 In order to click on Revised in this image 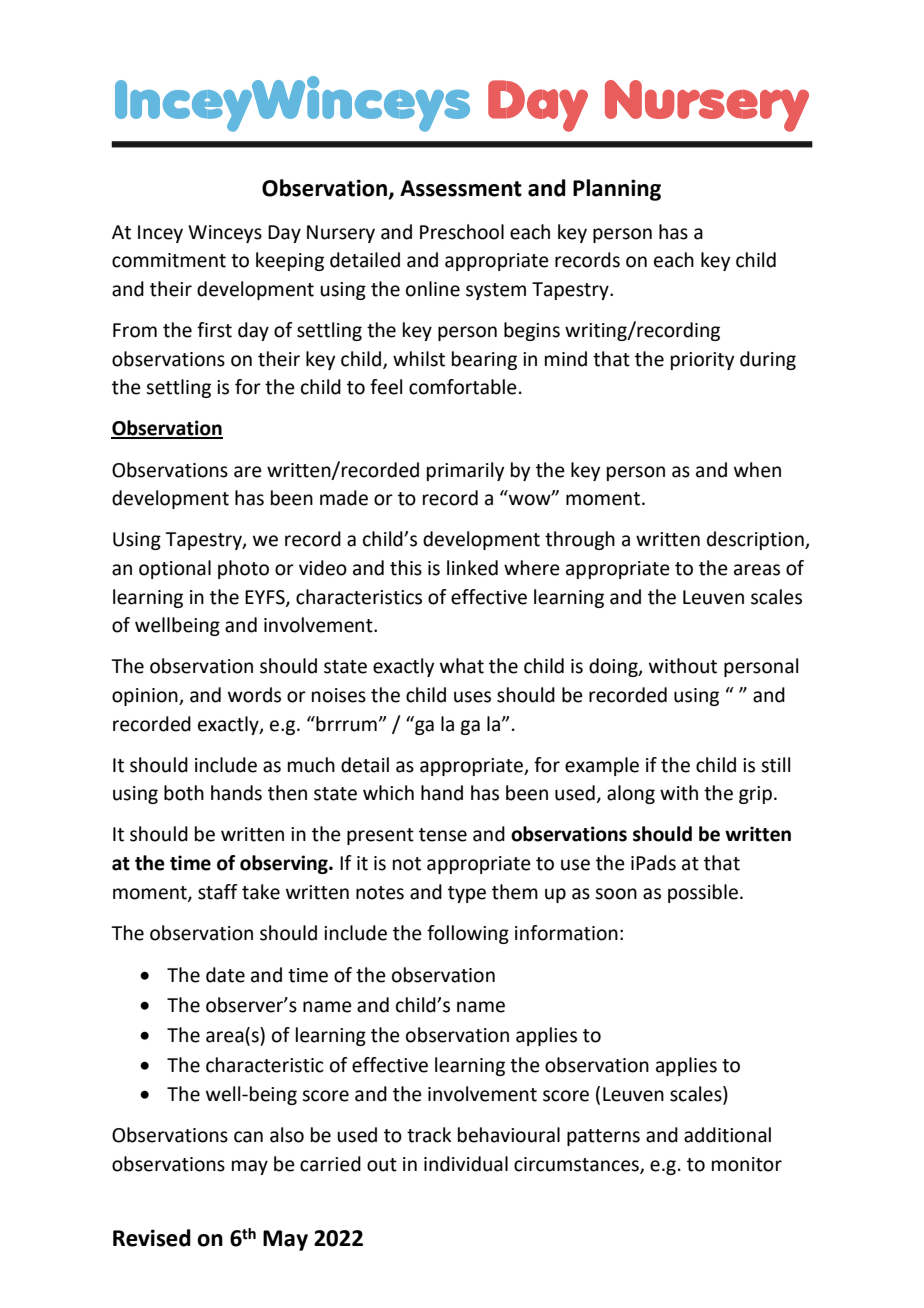, I will do `click(152, 1238)`.
